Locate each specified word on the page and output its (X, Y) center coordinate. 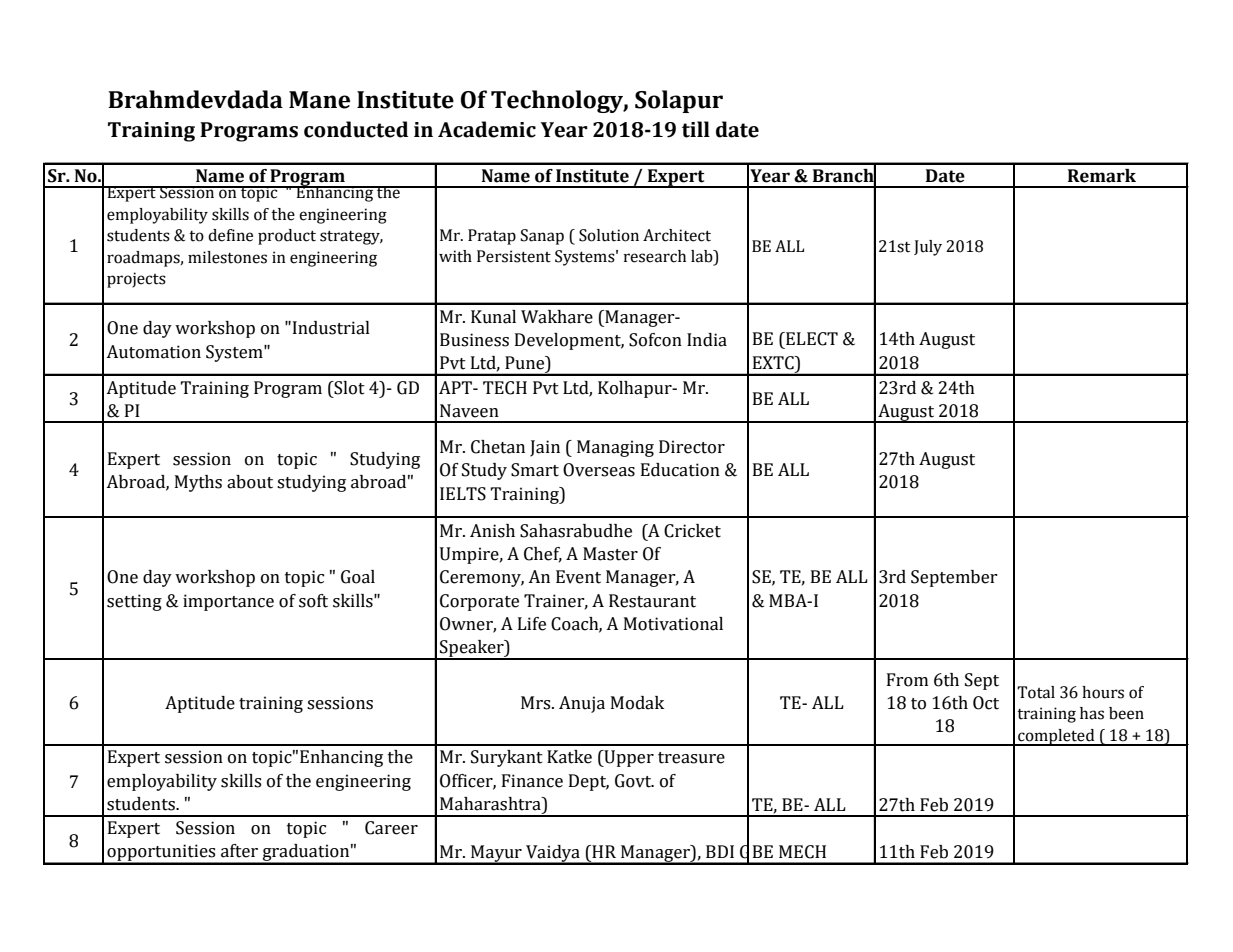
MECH (802, 852)
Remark (1102, 176)
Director (692, 447)
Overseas (599, 470)
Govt (634, 781)
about (250, 482)
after (239, 851)
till (696, 129)
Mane (319, 100)
